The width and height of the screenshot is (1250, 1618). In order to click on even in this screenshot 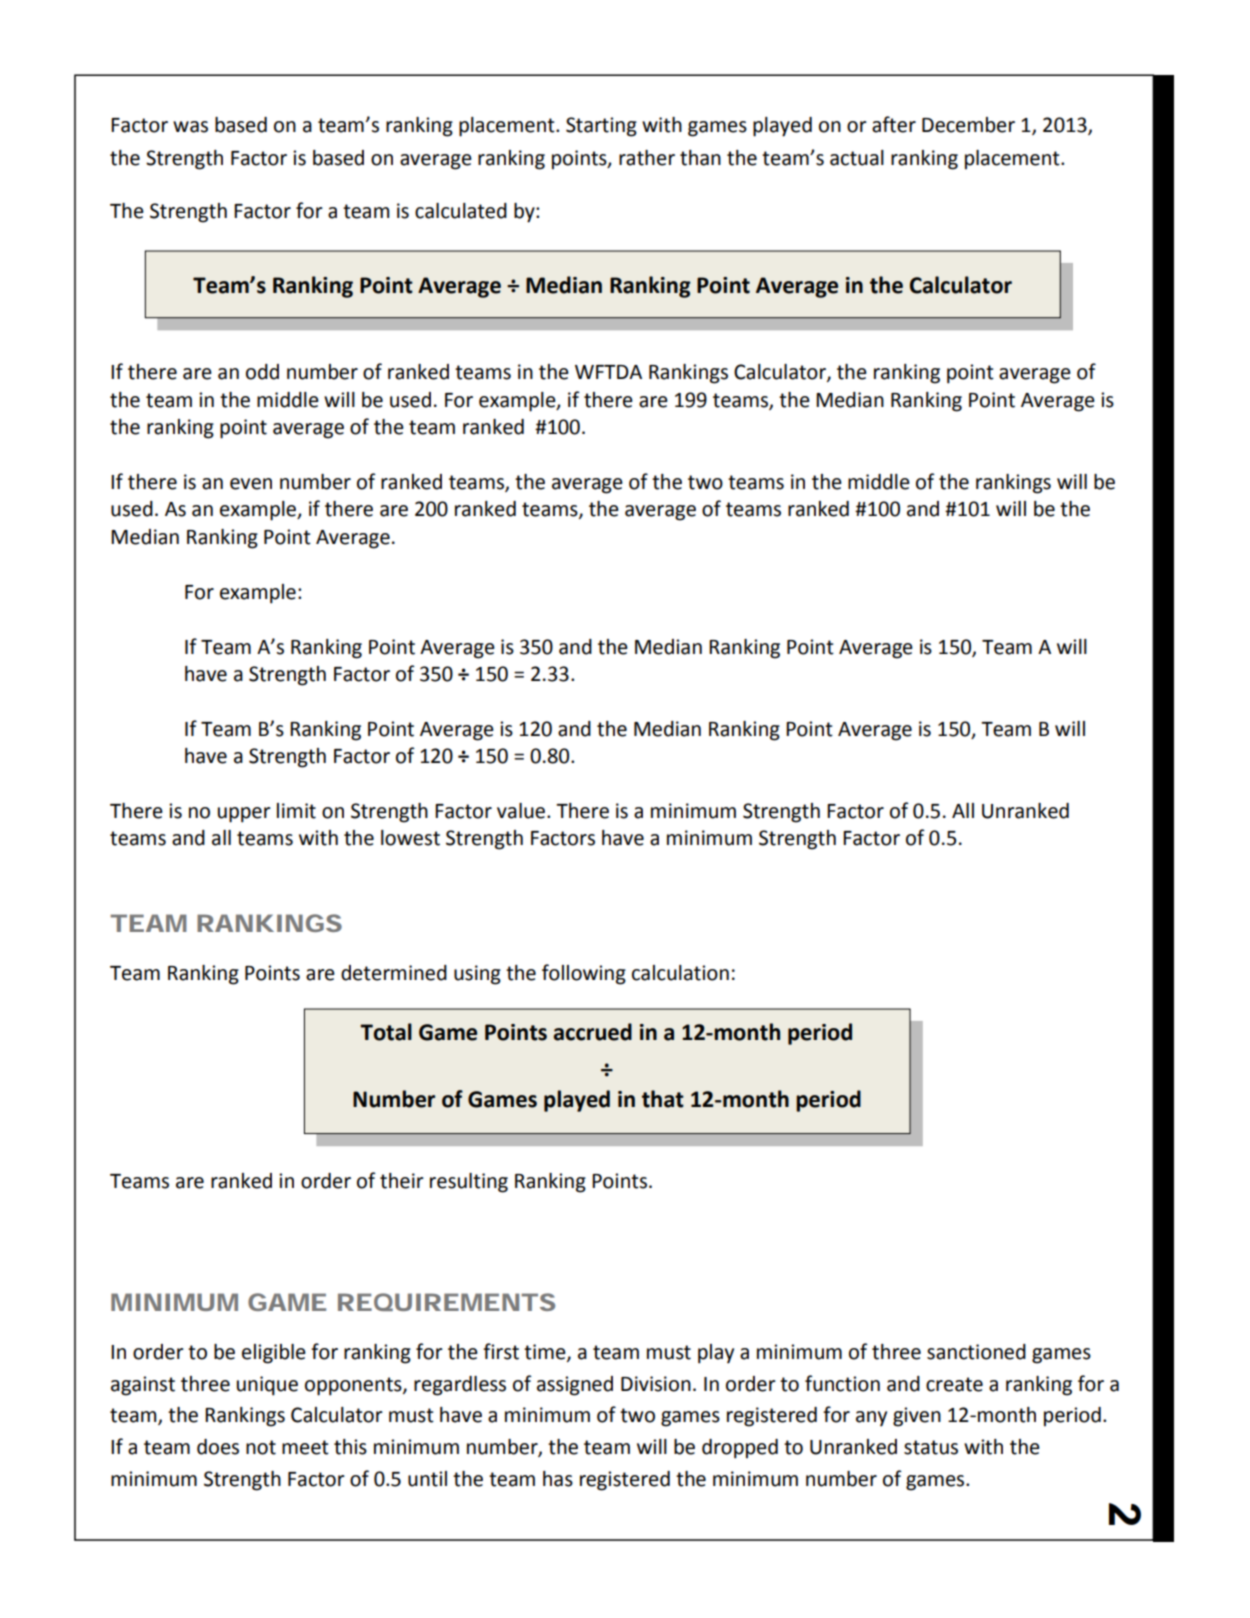, I will do `click(251, 484)`.
